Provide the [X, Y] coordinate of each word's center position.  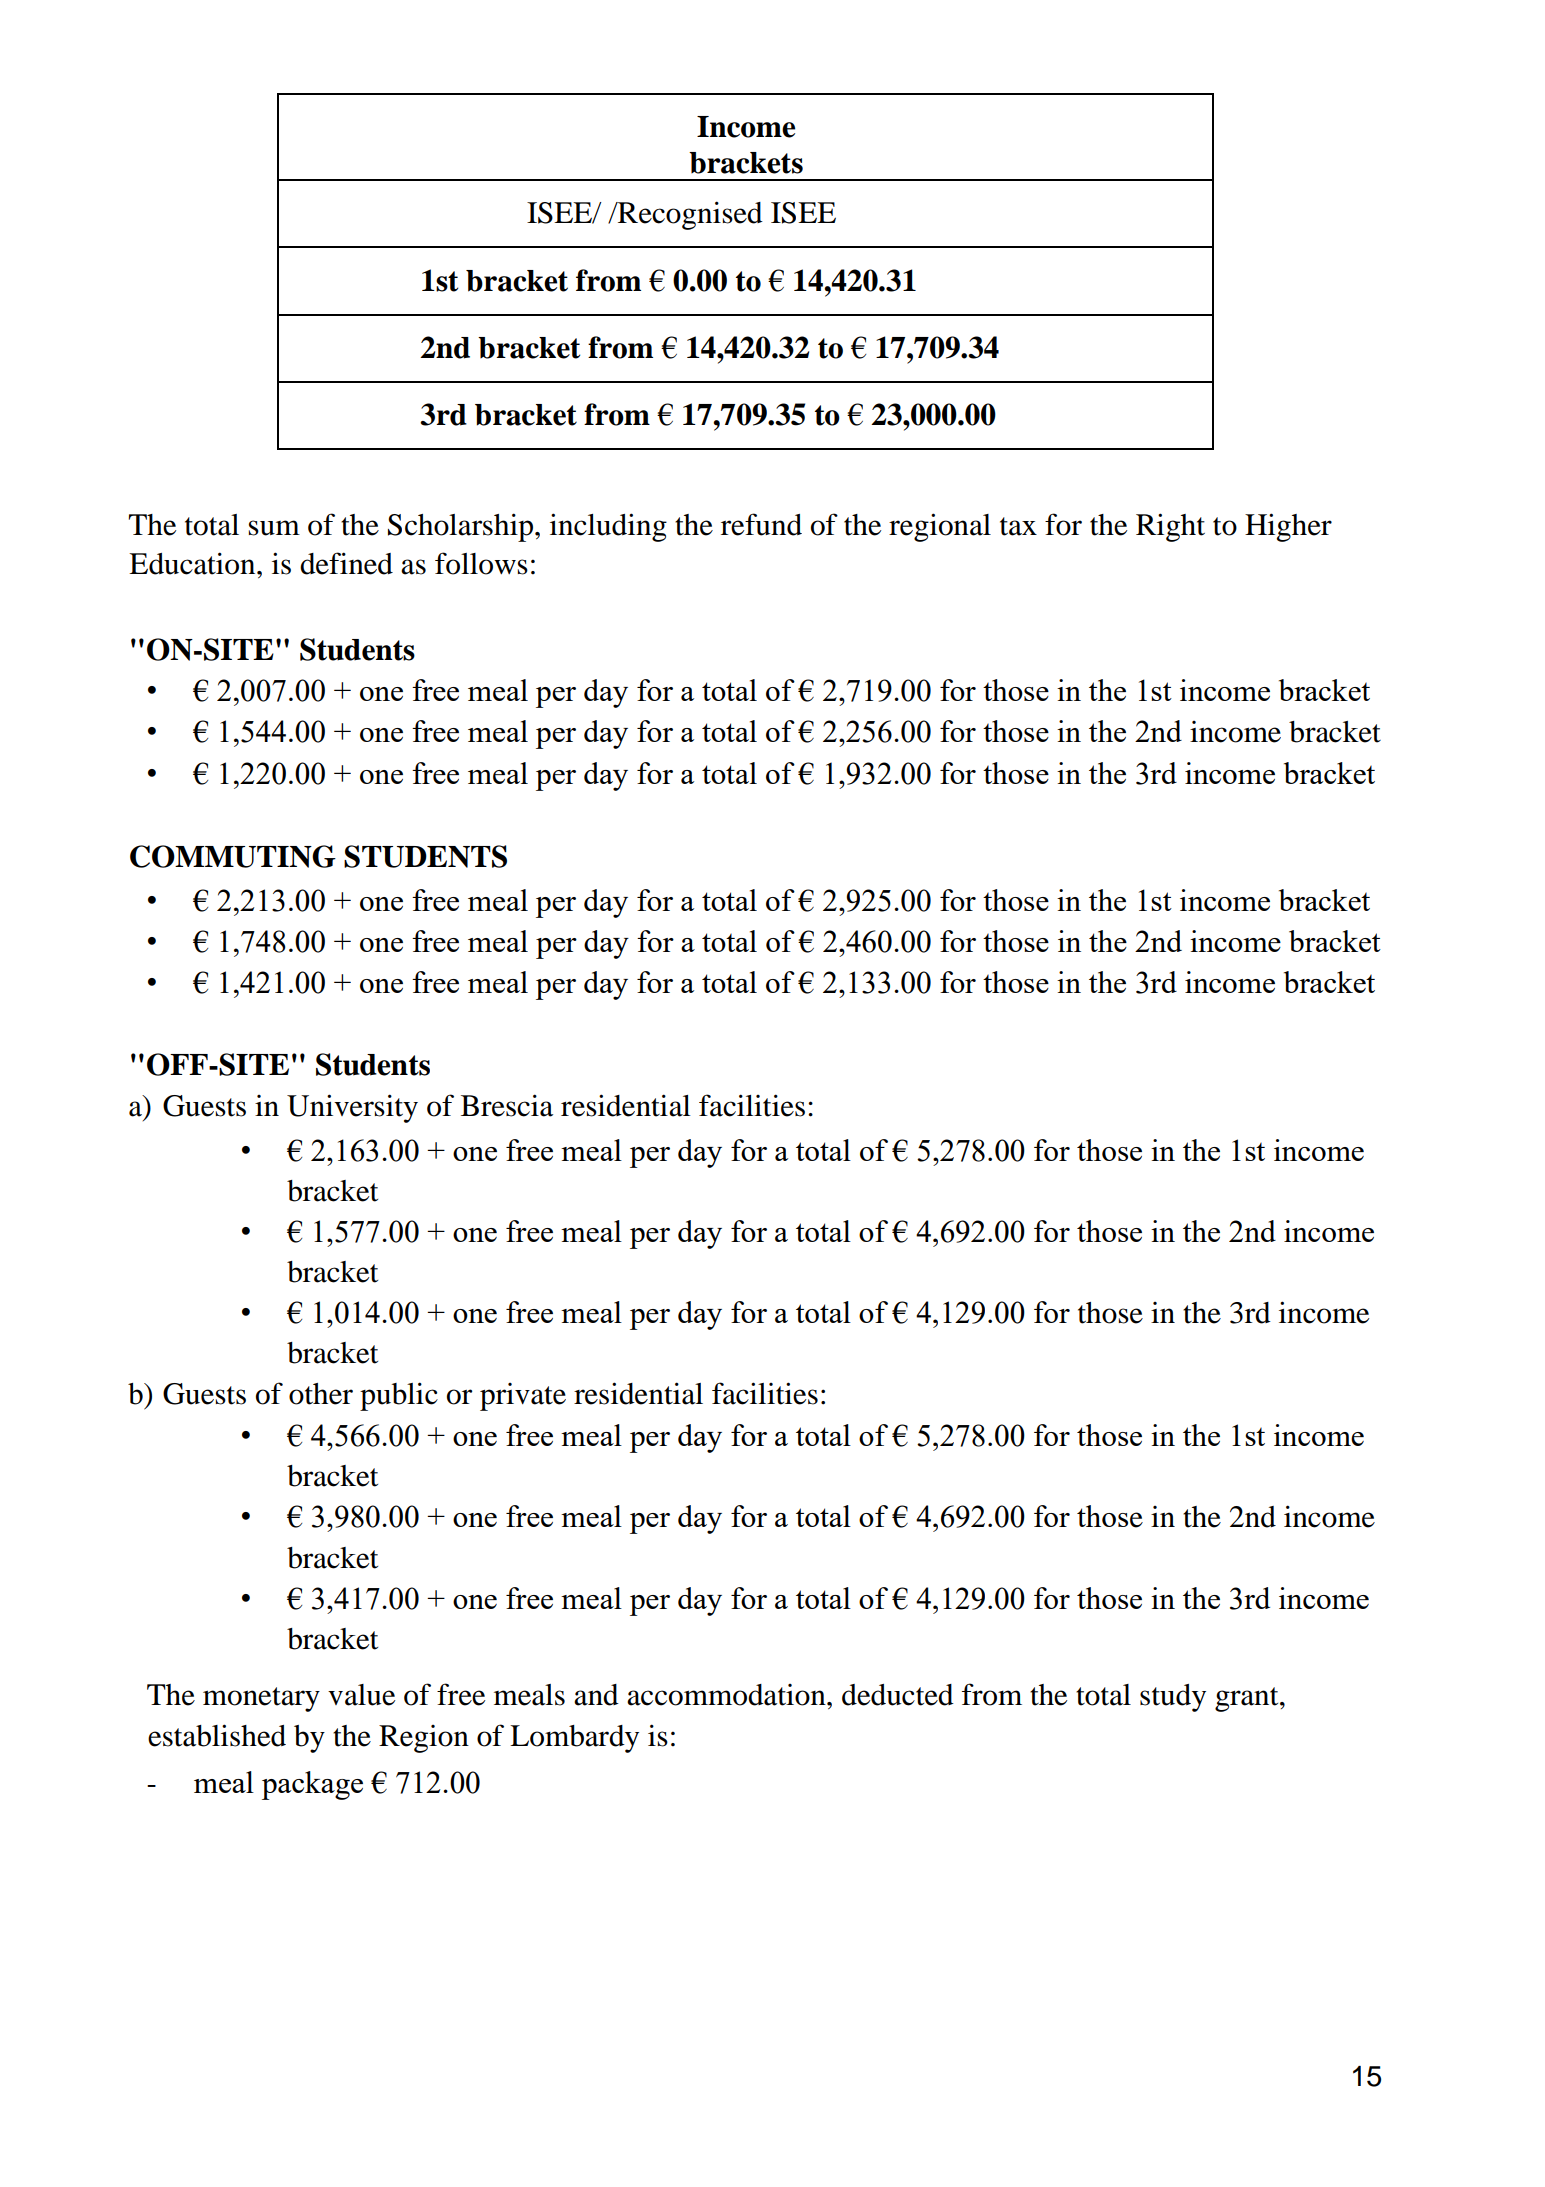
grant [1248, 1699]
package [312, 1785]
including [608, 527]
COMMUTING [233, 856]
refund [761, 524]
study [1173, 1698]
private [523, 1397]
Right [1170, 527]
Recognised [689, 215]
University [352, 1108]
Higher [1288, 527]
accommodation [727, 1695]
